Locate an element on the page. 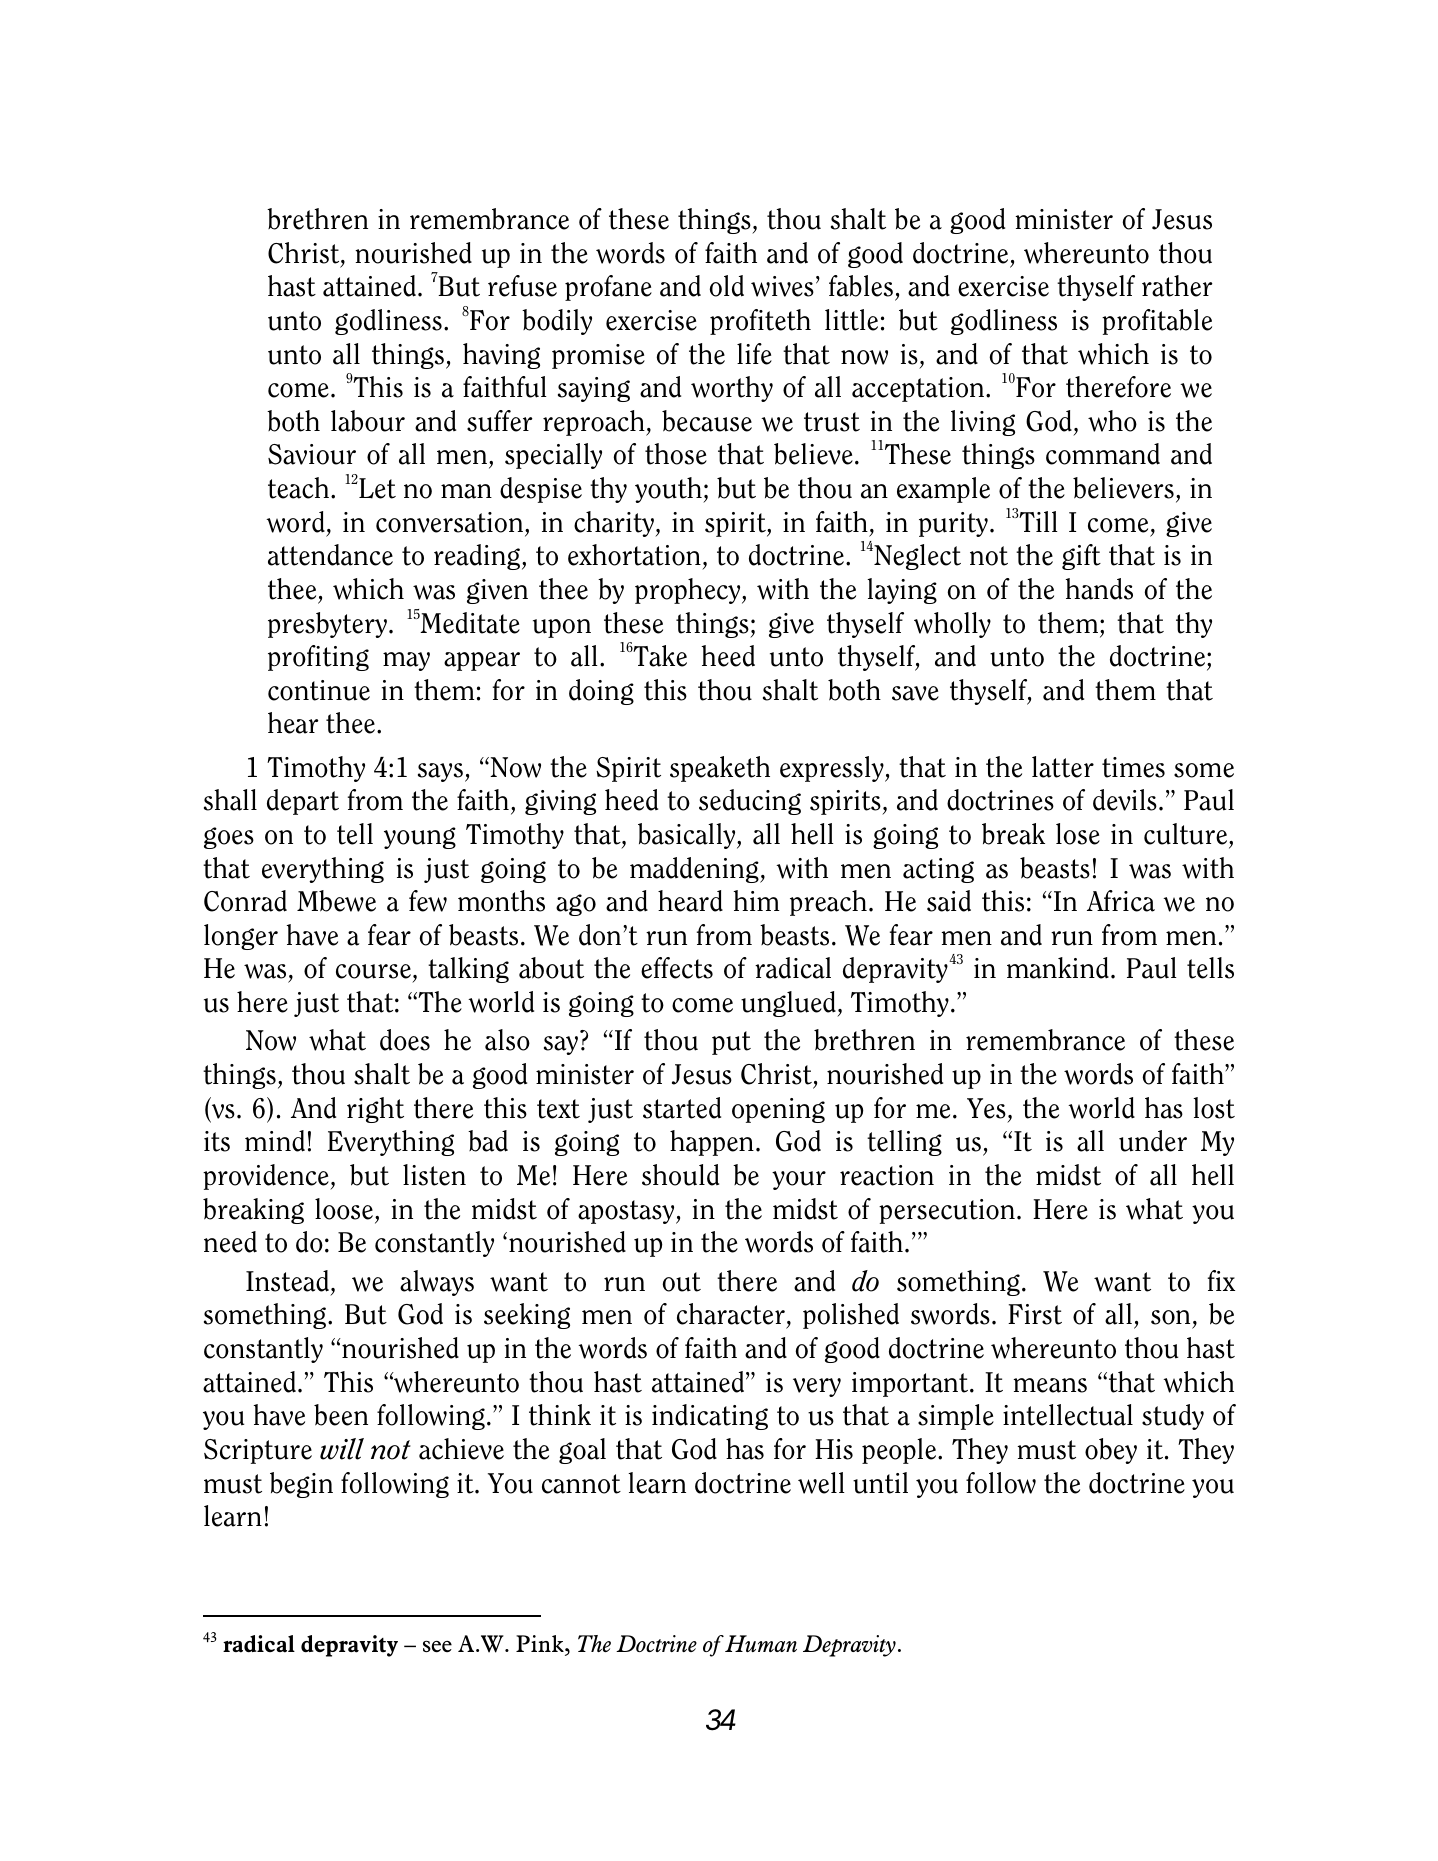  depart is located at coordinates (303, 802).
